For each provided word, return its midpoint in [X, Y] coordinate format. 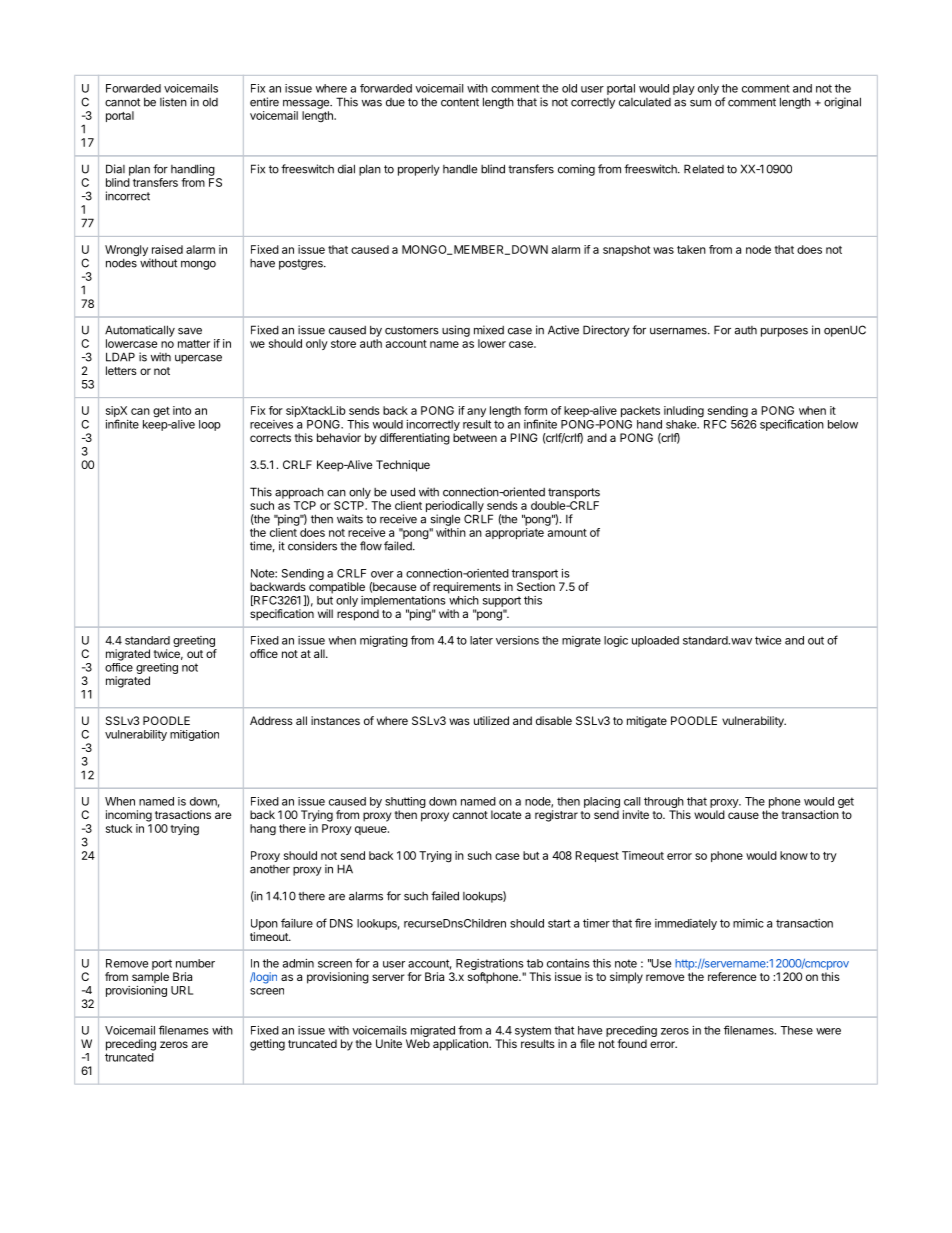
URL [182, 990]
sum [700, 103]
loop [210, 425]
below [843, 424]
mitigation [194, 735]
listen [173, 102]
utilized [491, 720]
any [476, 412]
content [460, 102]
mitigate [647, 722]
